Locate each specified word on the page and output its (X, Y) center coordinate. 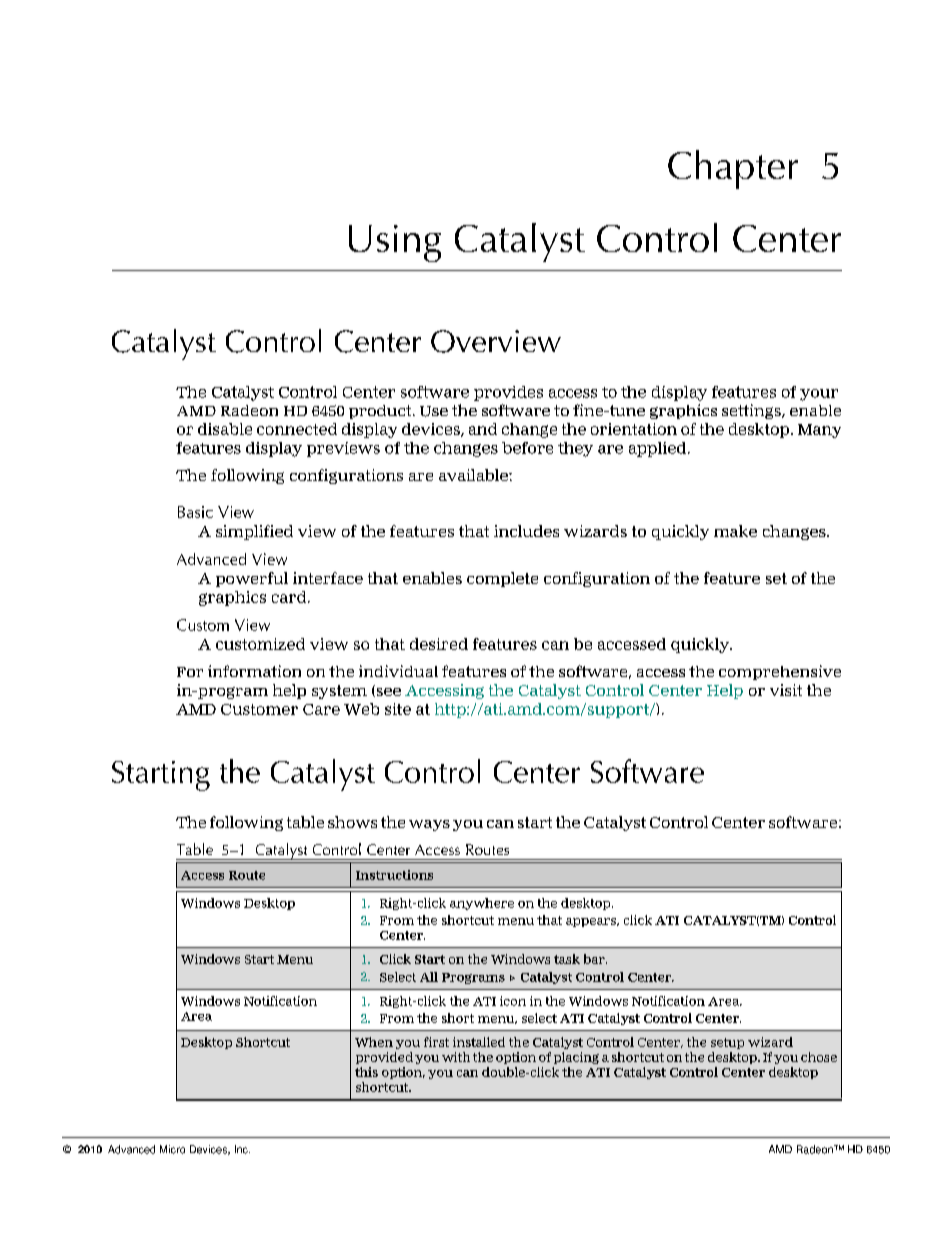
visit (786, 690)
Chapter (733, 169)
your (819, 395)
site (398, 709)
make (735, 531)
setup (727, 1043)
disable (225, 429)
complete (502, 579)
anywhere (482, 904)
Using (395, 243)
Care (321, 709)
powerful (252, 579)
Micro (172, 1149)
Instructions (394, 875)
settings (752, 411)
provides (508, 393)
